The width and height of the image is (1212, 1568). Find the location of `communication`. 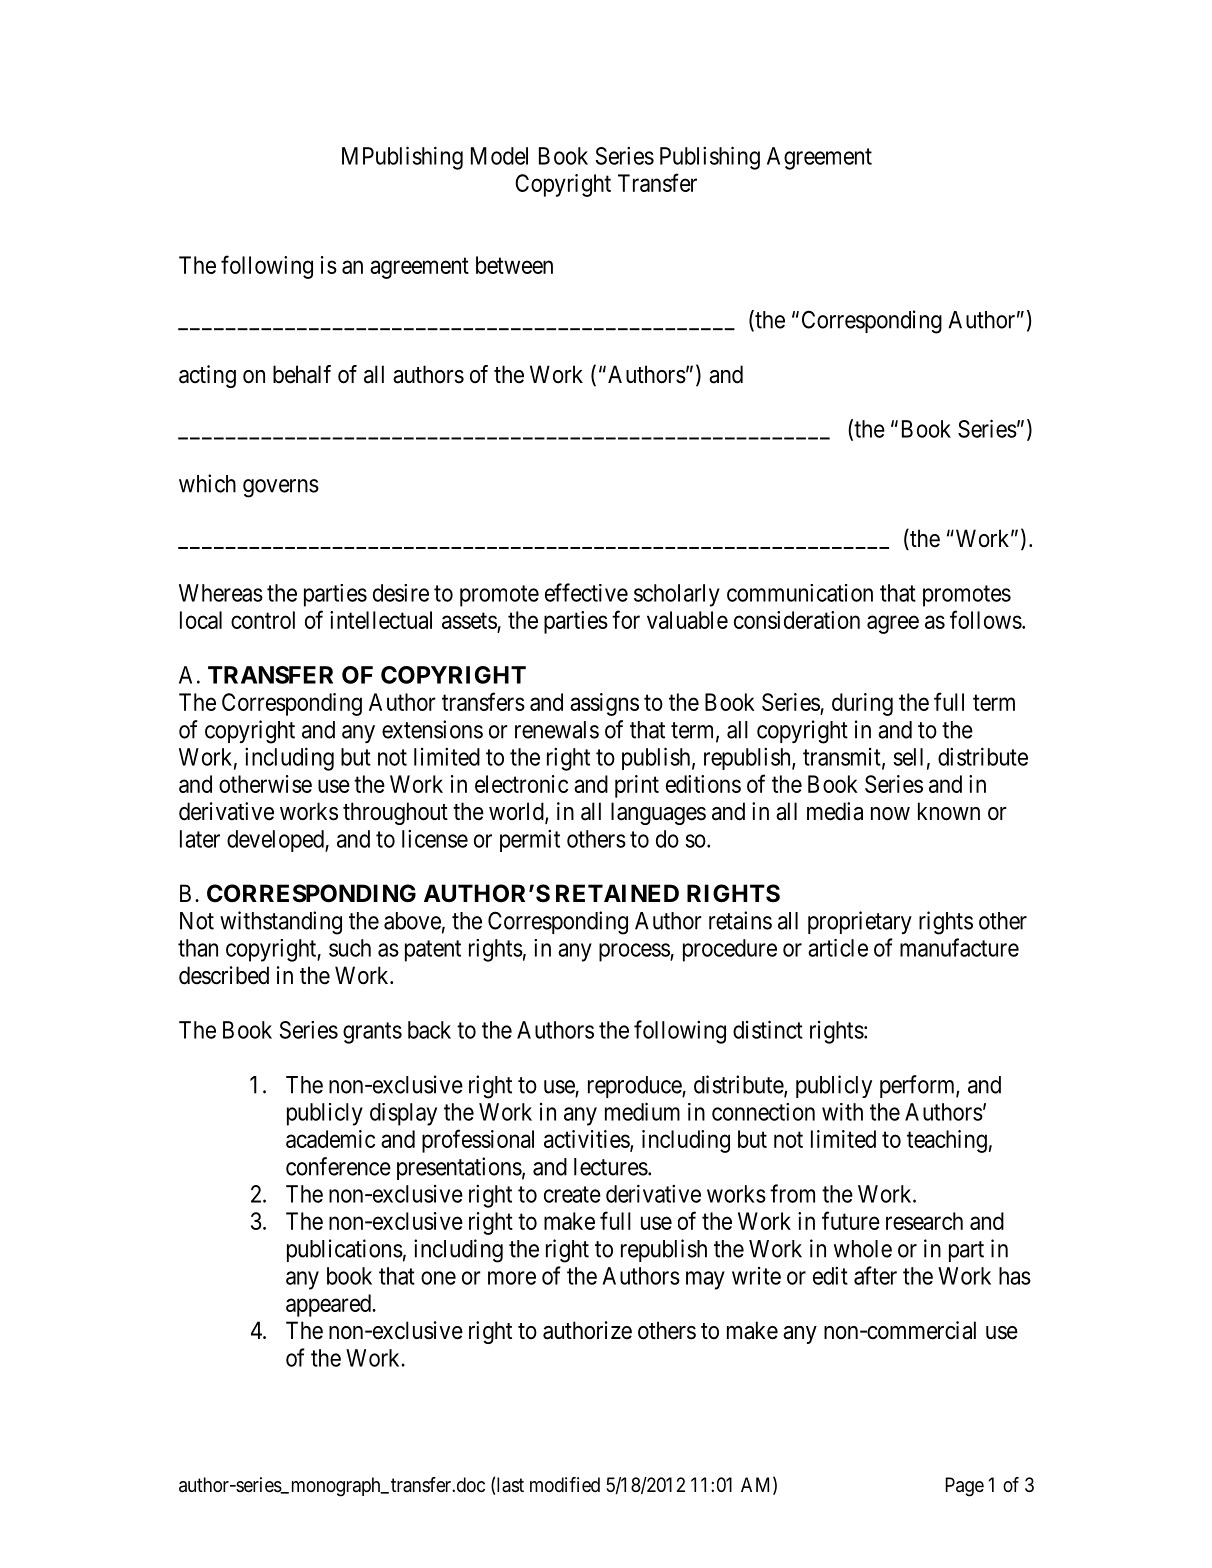

communication is located at coordinates (800, 593).
